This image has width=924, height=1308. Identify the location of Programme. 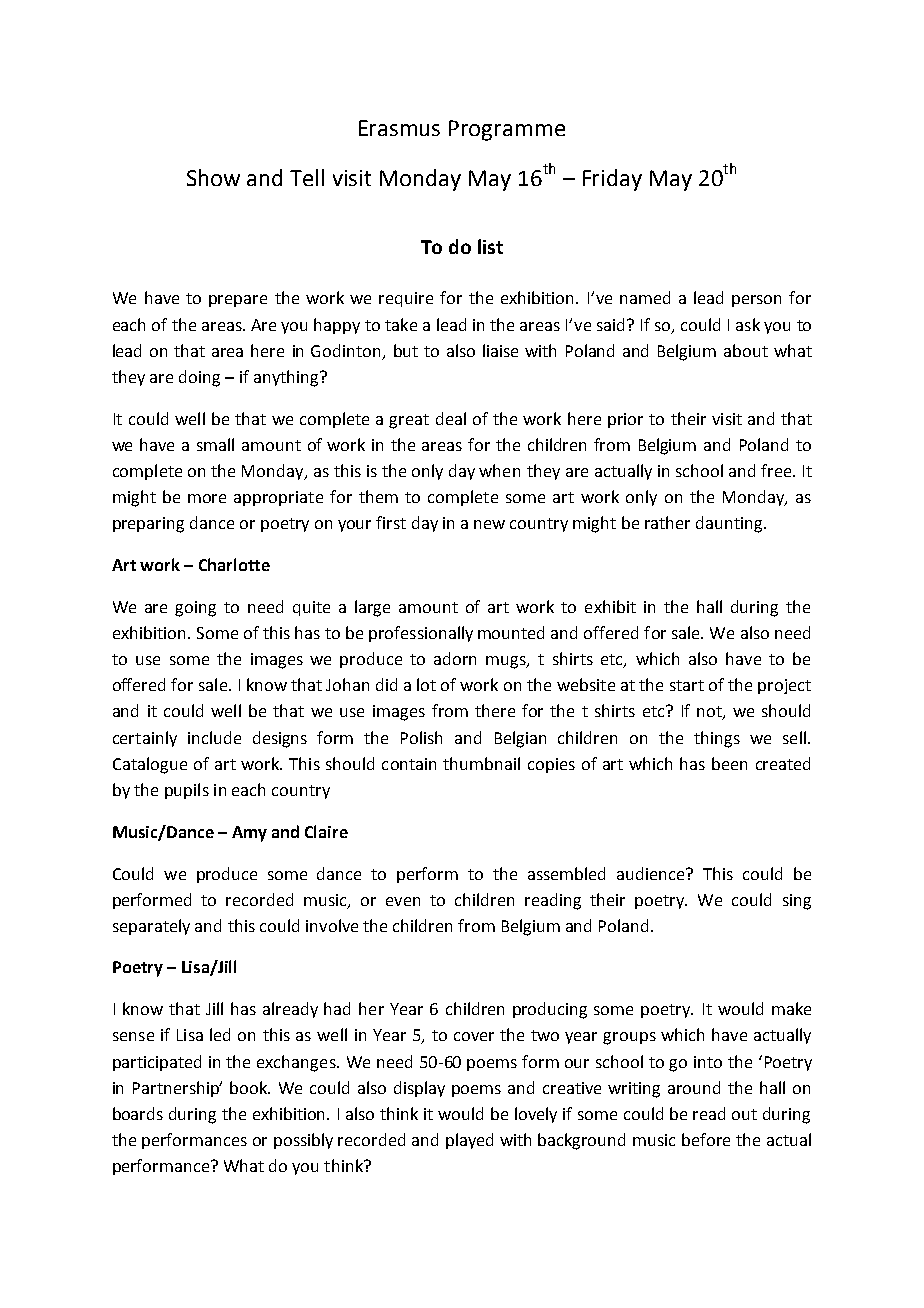
(507, 130).
